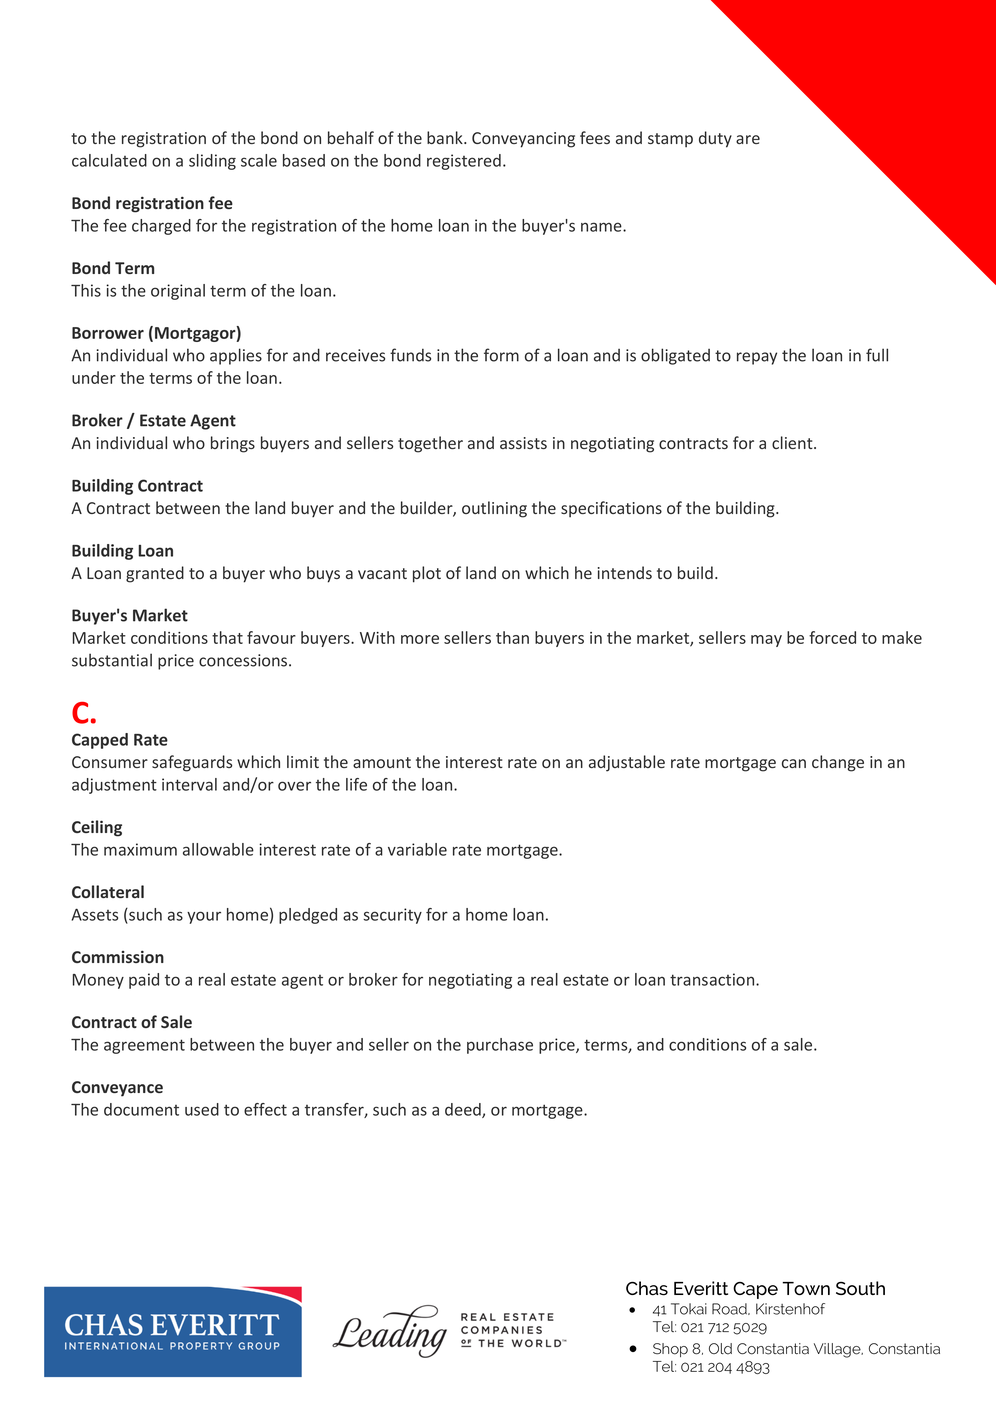 The height and width of the screenshot is (1408, 996). What do you see at coordinates (392, 916) in the screenshot?
I see `security` at bounding box center [392, 916].
